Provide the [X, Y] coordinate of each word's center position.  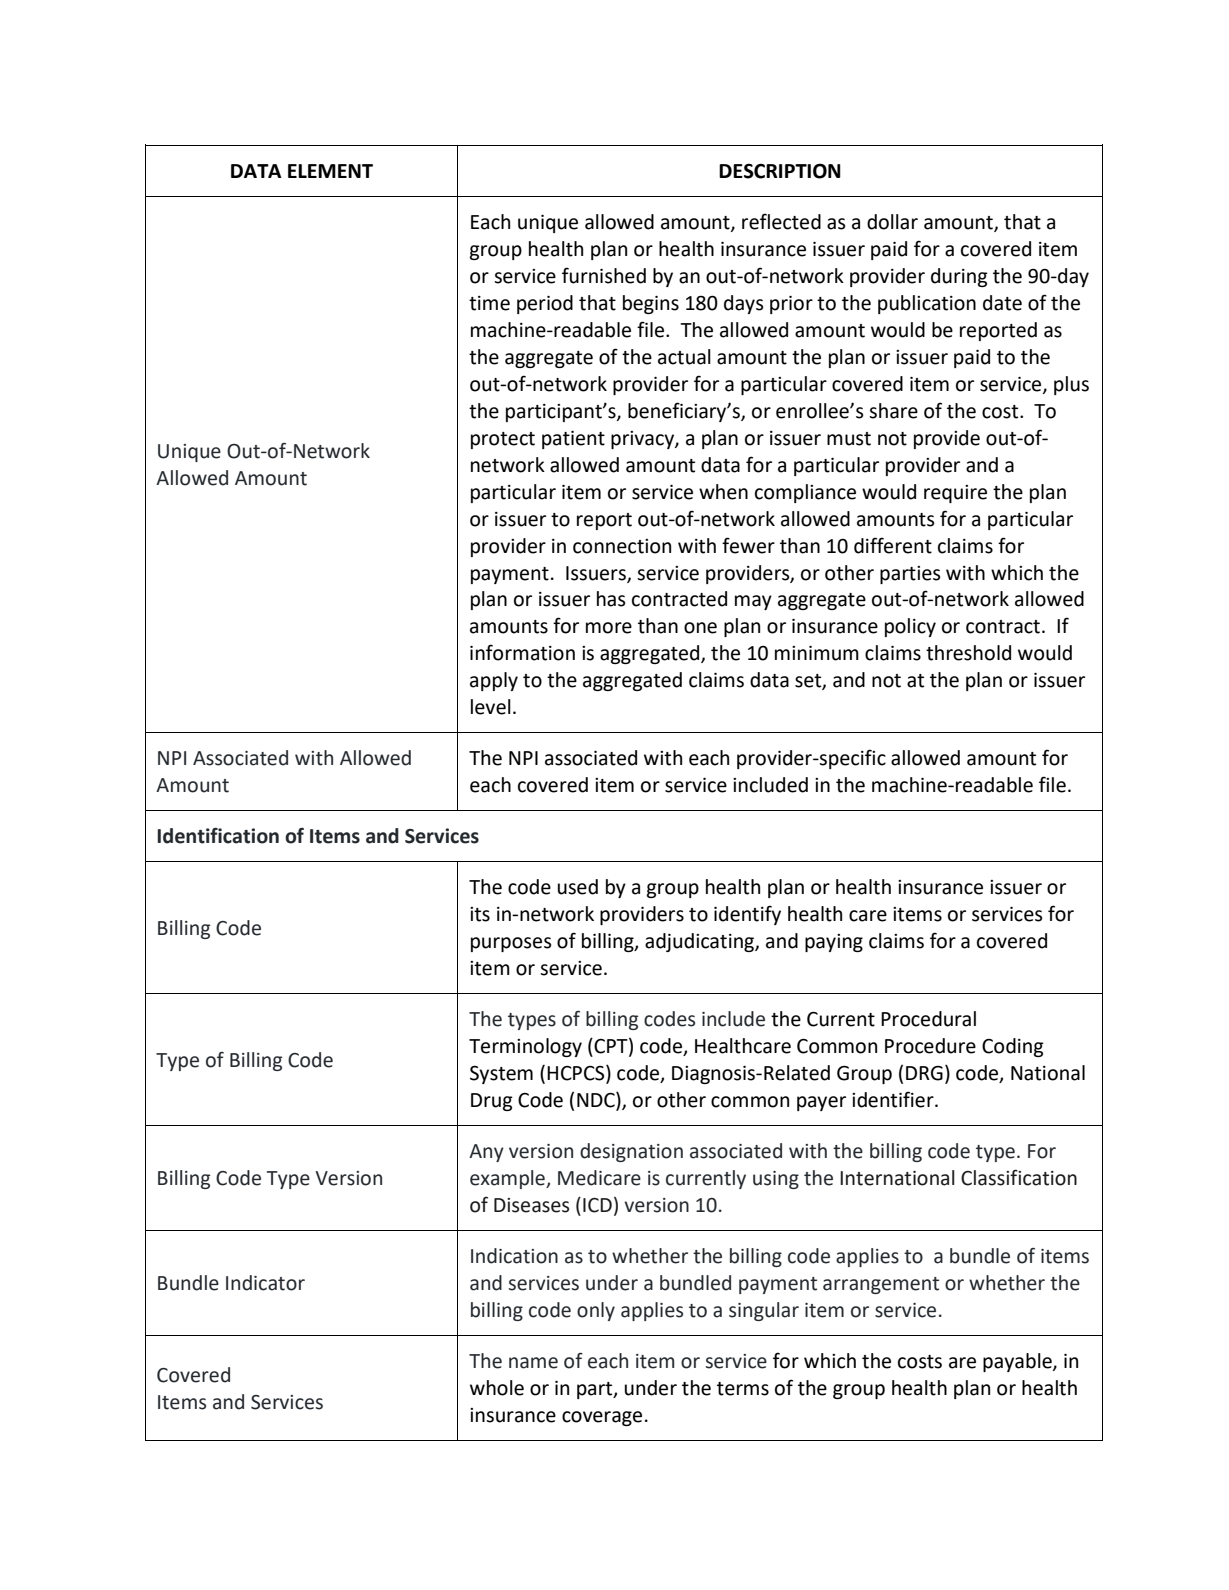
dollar [892, 222]
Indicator [265, 1283]
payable [1018, 1362]
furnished [604, 275]
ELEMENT [330, 171]
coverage [602, 1418]
